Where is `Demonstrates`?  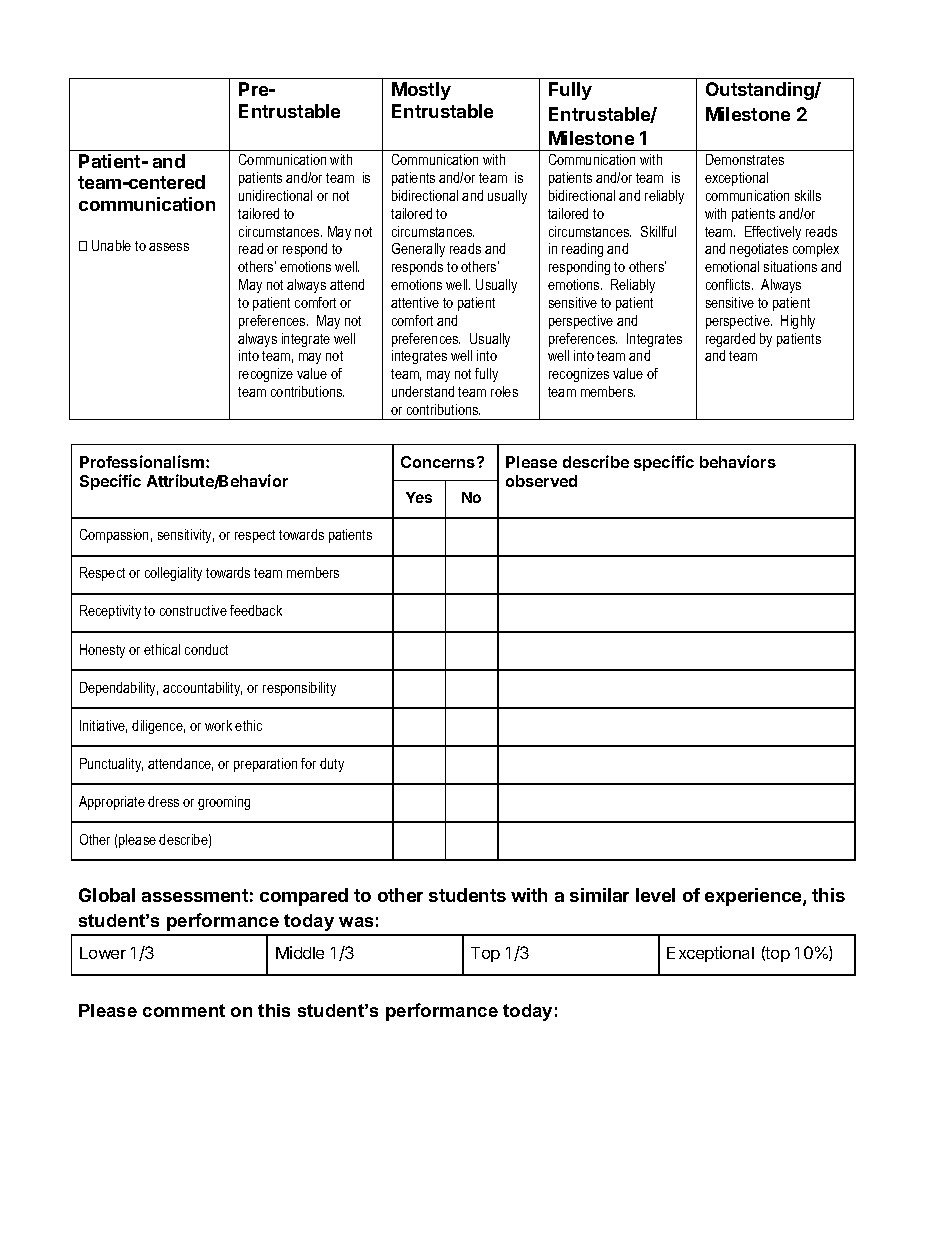 Demonstrates is located at coordinates (745, 159).
